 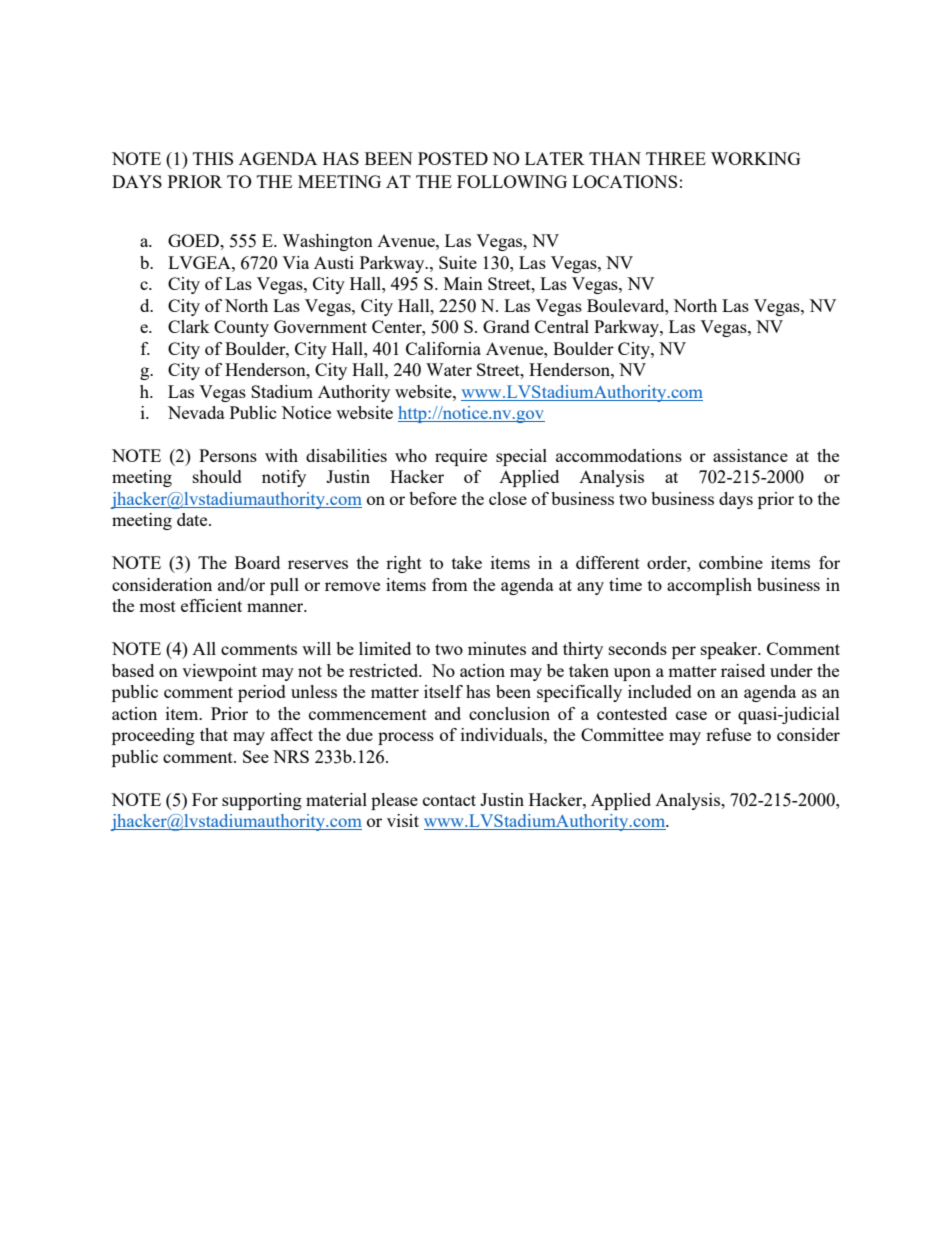 What do you see at coordinates (453, 158) in the document?
I see `POSTED` at bounding box center [453, 158].
